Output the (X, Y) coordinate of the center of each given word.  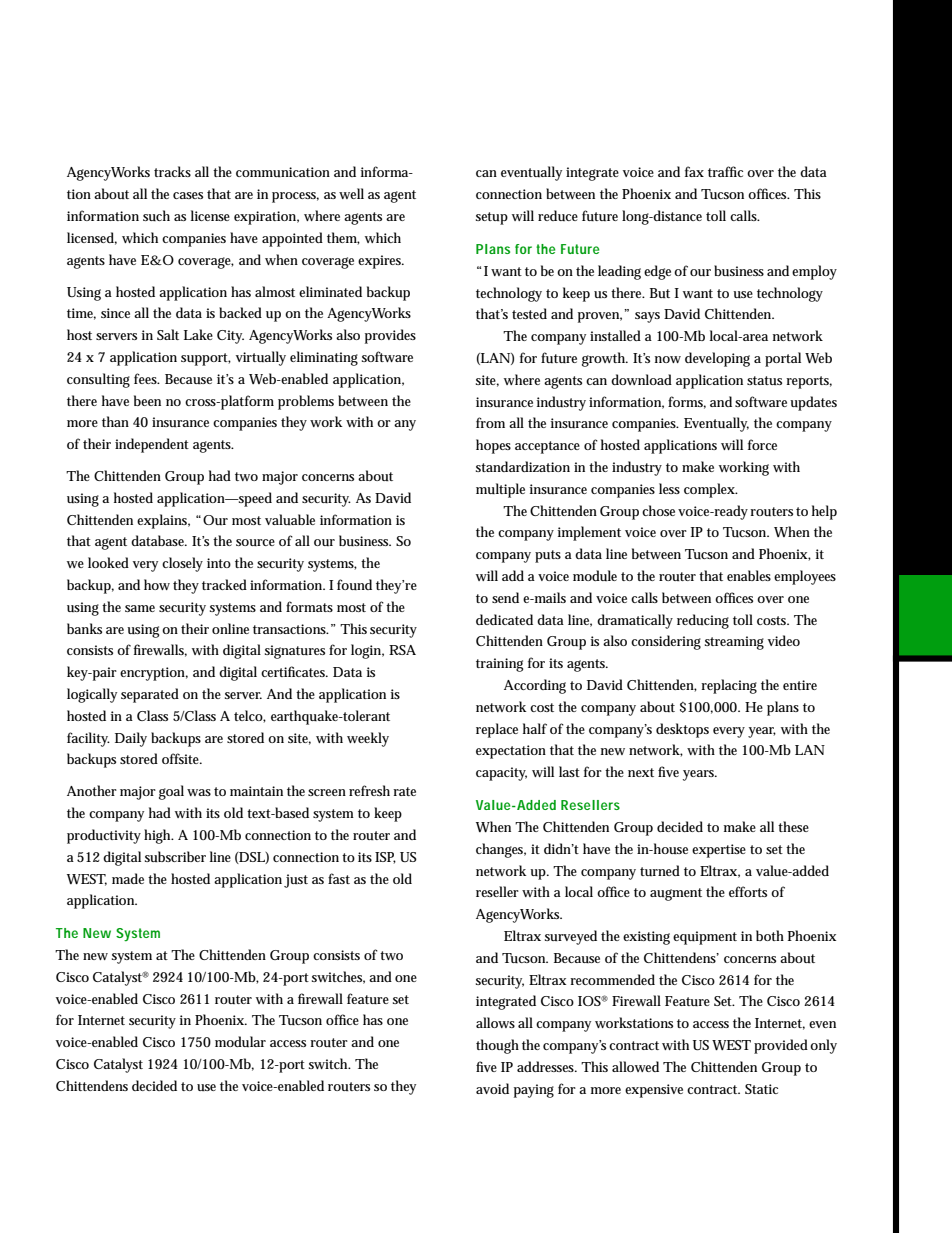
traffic (725, 171)
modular (240, 1041)
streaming (734, 643)
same (140, 608)
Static (761, 1089)
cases (188, 195)
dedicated (504, 619)
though (497, 1046)
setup (492, 218)
